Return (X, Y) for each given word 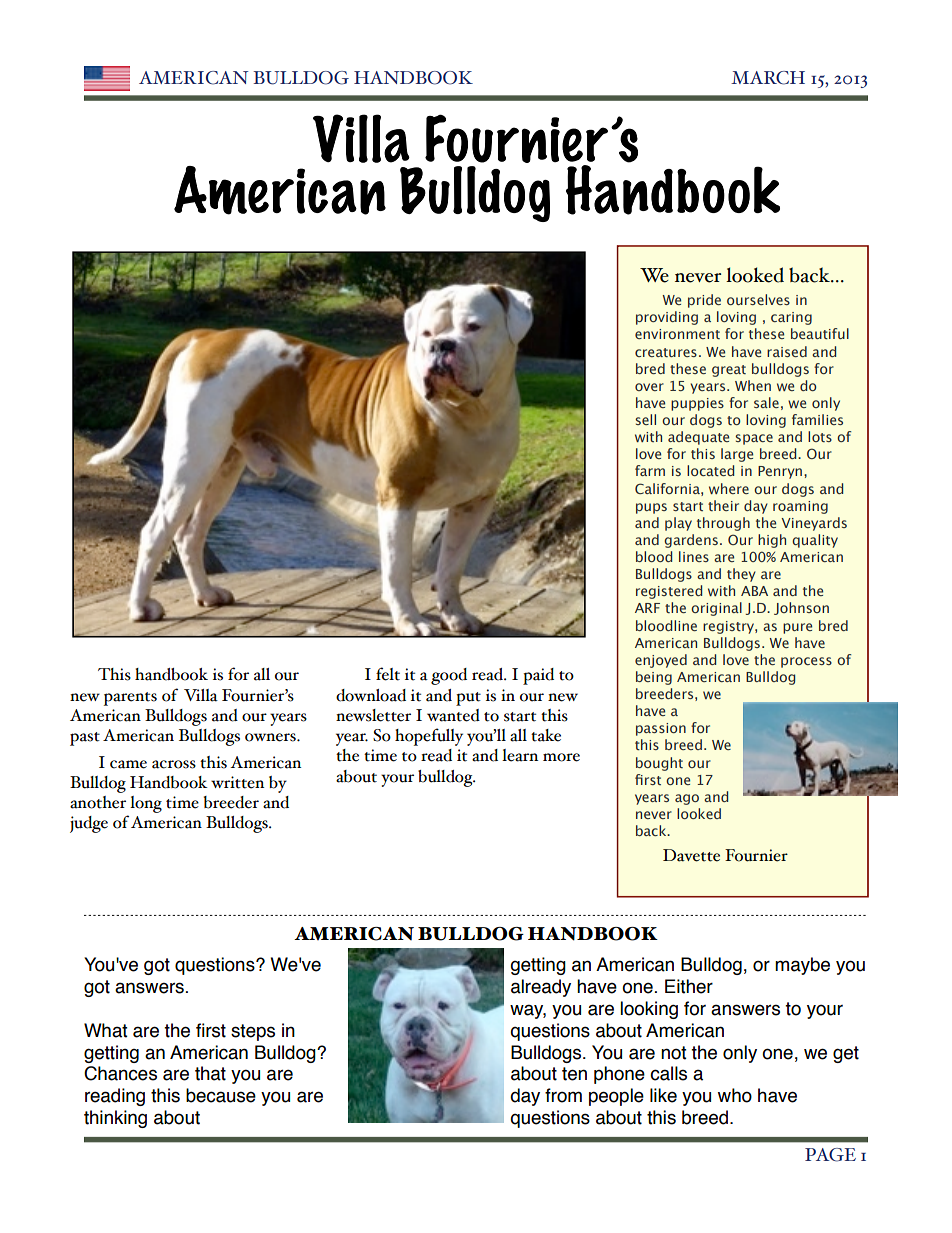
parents (130, 699)
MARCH (768, 78)
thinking (115, 1119)
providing (667, 318)
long (146, 804)
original (716, 609)
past (85, 739)
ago (687, 799)
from (563, 1095)
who (735, 1095)
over (649, 387)
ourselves (758, 299)
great (729, 371)
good (449, 676)
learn (520, 755)
